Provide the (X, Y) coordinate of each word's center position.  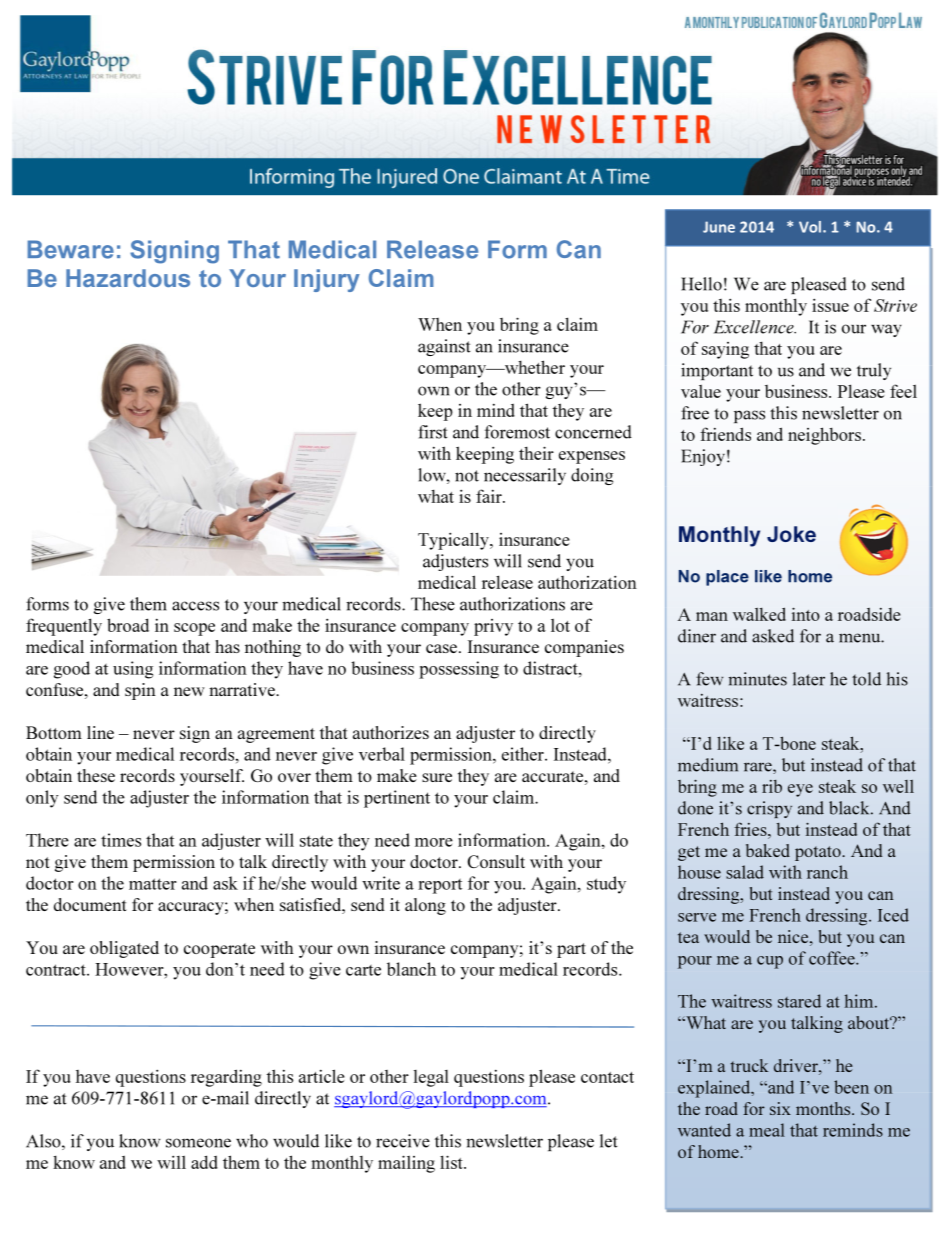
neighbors (824, 436)
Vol (811, 227)
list (452, 1162)
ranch (827, 872)
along (425, 906)
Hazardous (128, 278)
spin (140, 691)
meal (767, 1130)
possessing (459, 670)
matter (153, 884)
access (195, 606)
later (809, 679)
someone (198, 1143)
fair (490, 496)
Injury (327, 280)
